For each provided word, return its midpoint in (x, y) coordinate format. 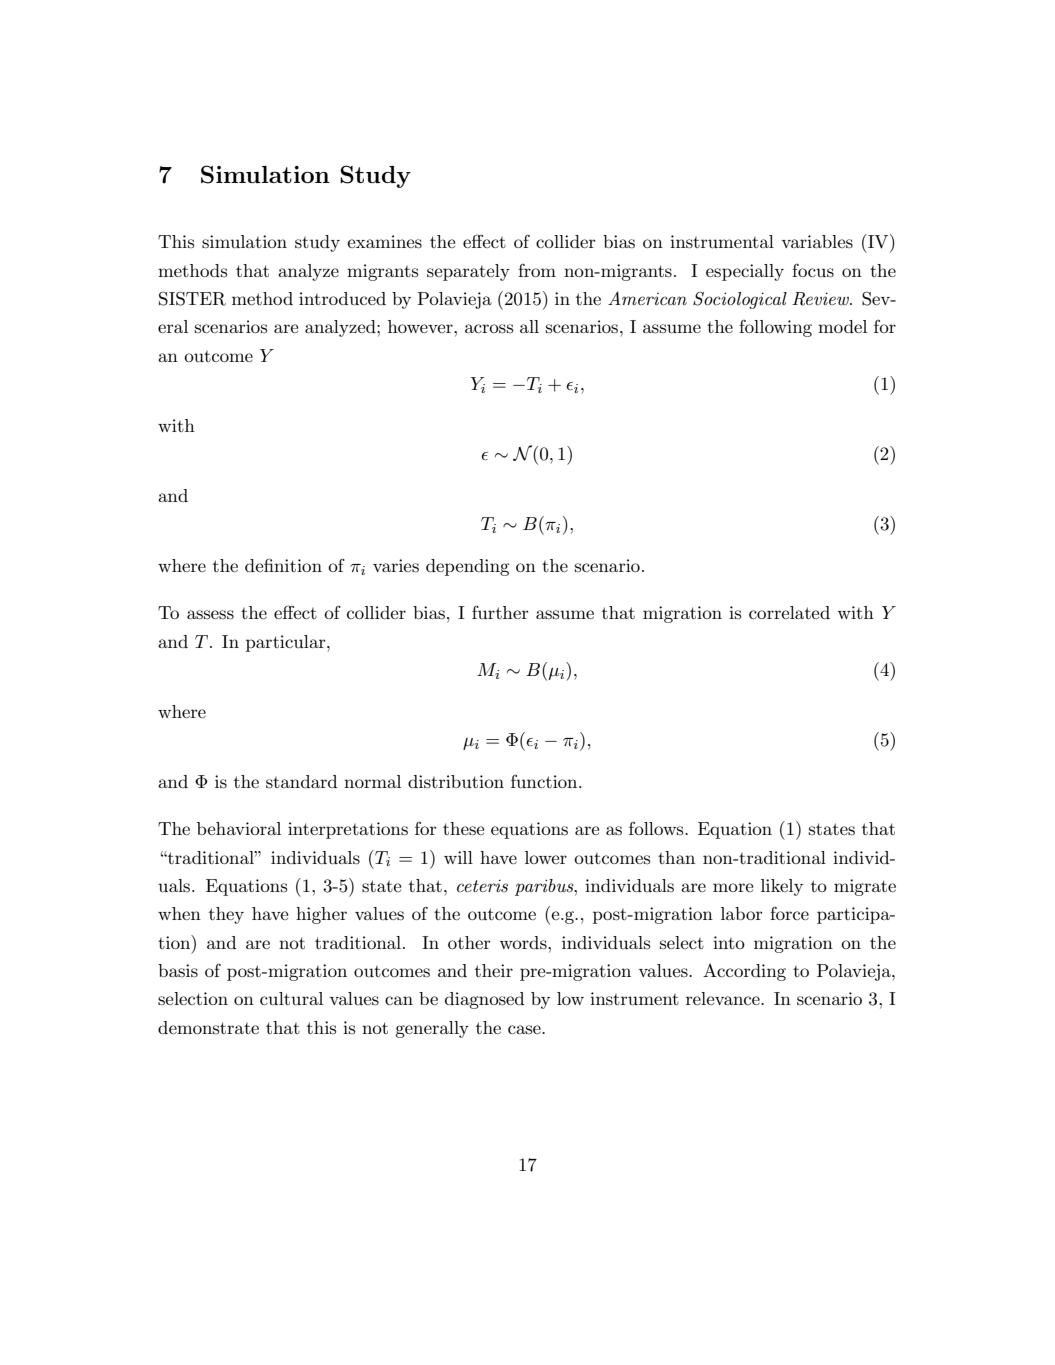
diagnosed (484, 1000)
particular (287, 643)
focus (813, 271)
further (500, 612)
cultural (291, 998)
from (537, 270)
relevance (724, 998)
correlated (789, 612)
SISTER (192, 298)
